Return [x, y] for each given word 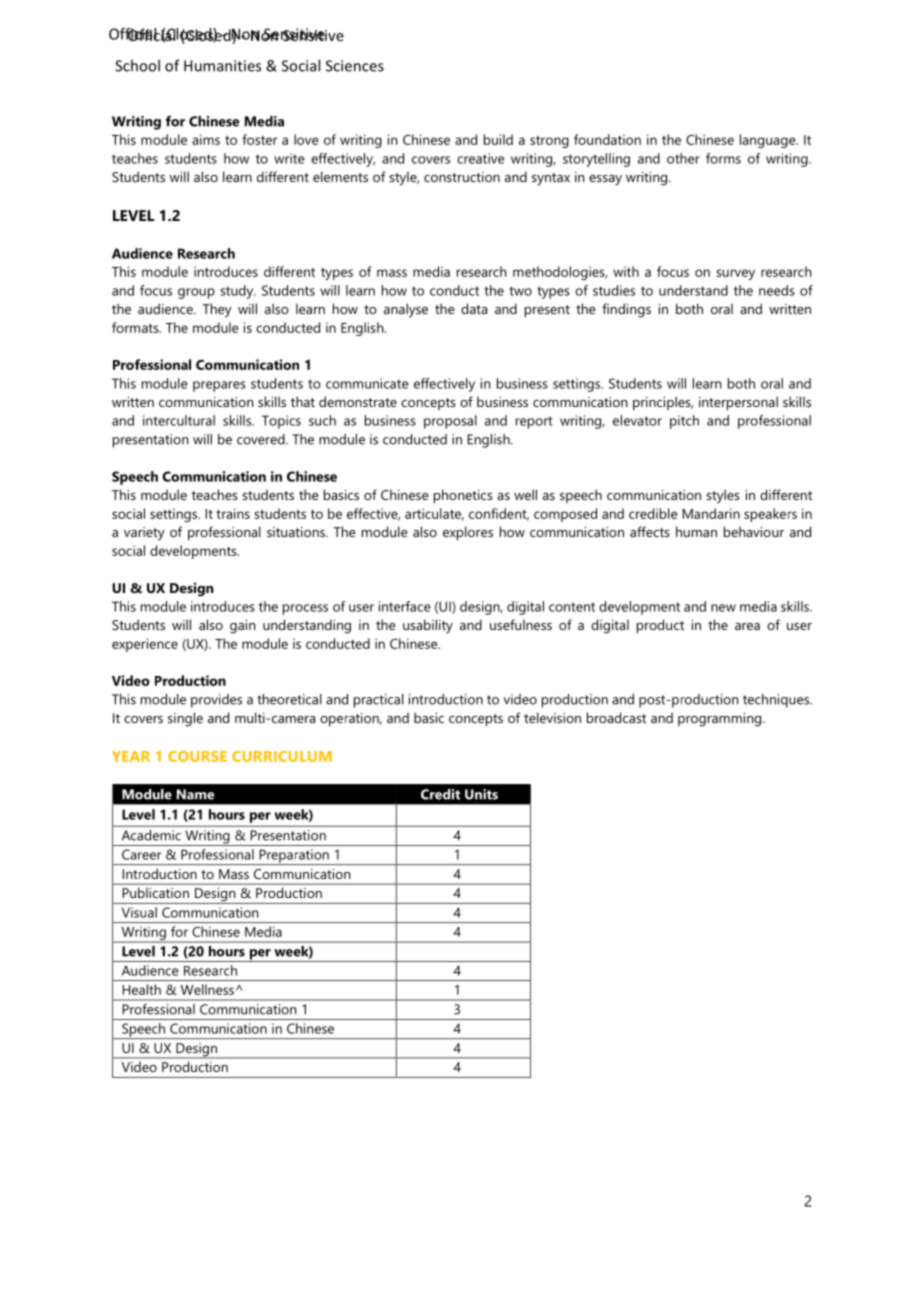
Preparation [294, 857]
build [498, 139]
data [474, 308]
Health [141, 989]
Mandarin [711, 513]
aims [206, 139]
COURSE [197, 756]
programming [721, 720]
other [683, 158]
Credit [440, 794]
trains [233, 513]
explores [468, 533]
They [217, 310]
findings [626, 310]
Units [481, 794]
